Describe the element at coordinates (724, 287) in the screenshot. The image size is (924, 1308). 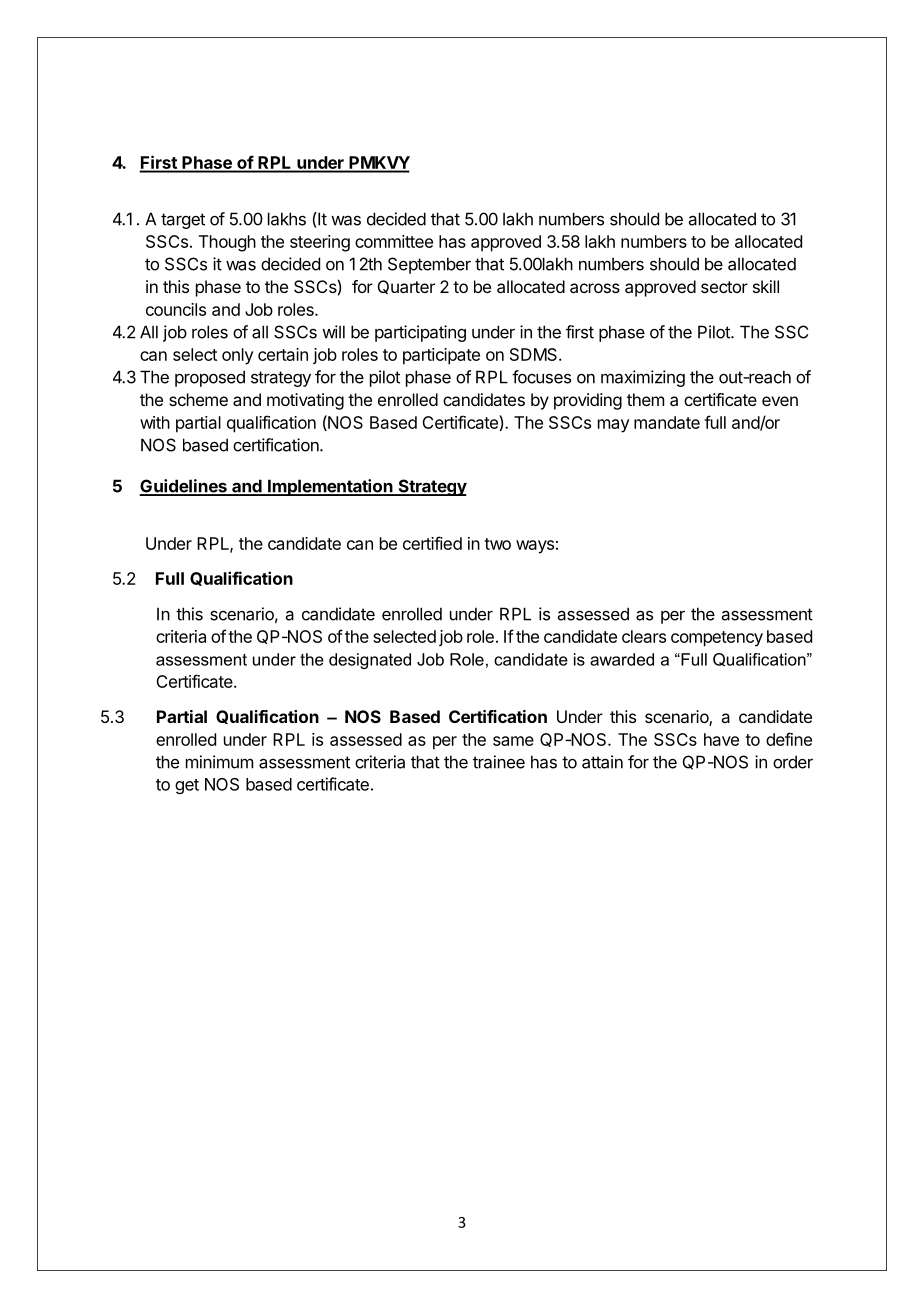
I see `sector` at that location.
